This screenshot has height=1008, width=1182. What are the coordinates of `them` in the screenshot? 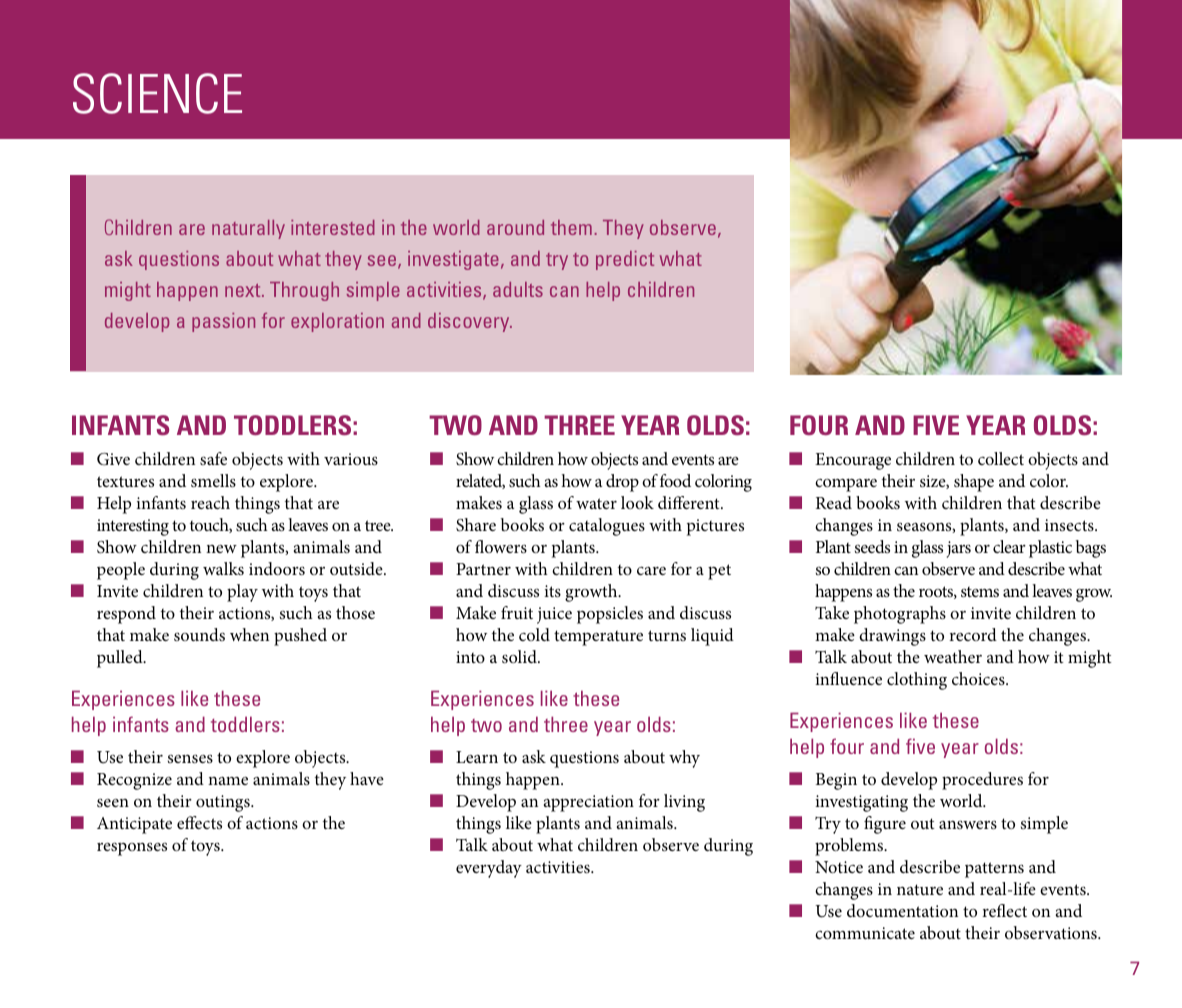 It's located at (571, 227).
